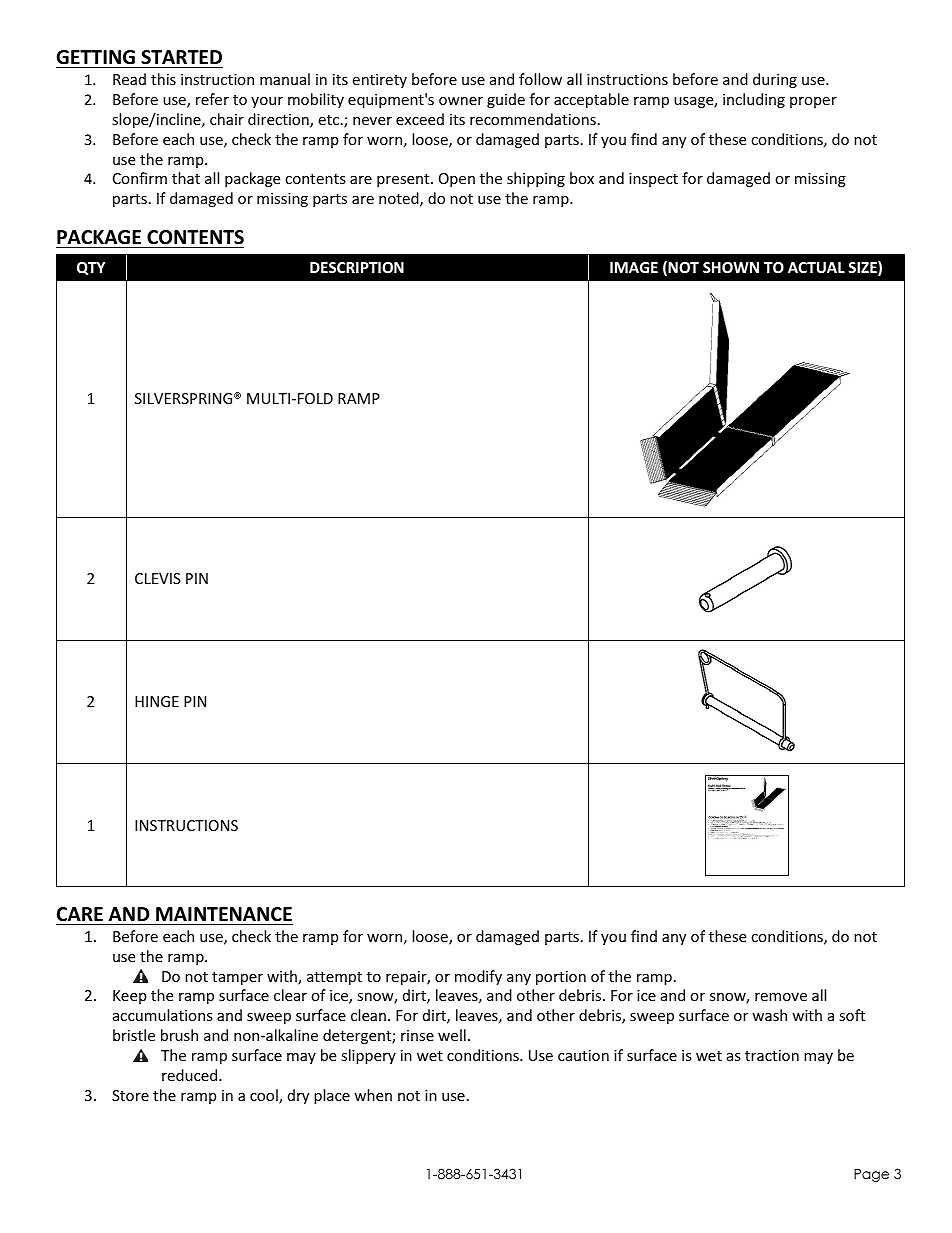 The image size is (952, 1233). What do you see at coordinates (461, 101) in the document?
I see `owner` at bounding box center [461, 101].
